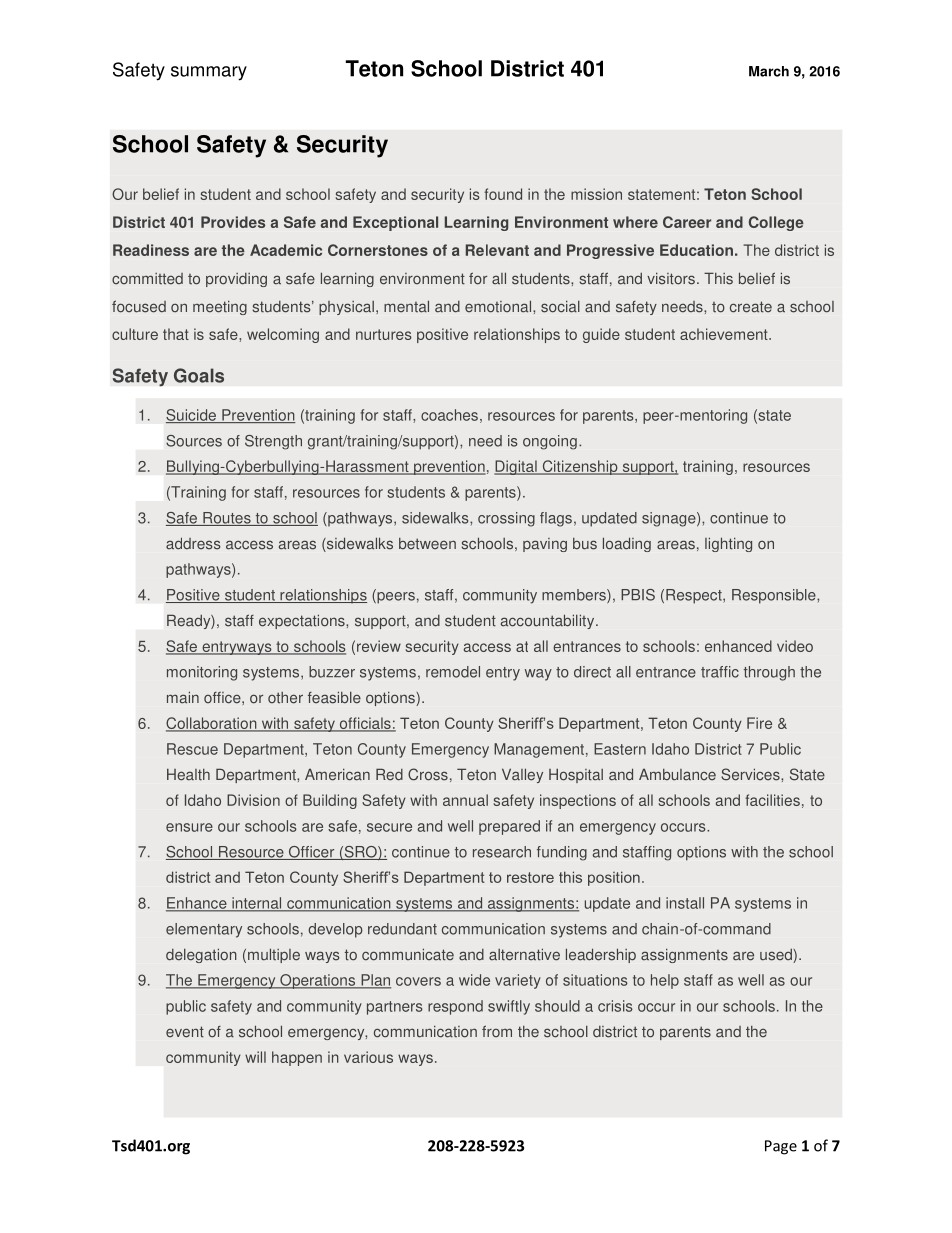 This image has height=1233, width=952. I want to click on from, so click(497, 1031).
